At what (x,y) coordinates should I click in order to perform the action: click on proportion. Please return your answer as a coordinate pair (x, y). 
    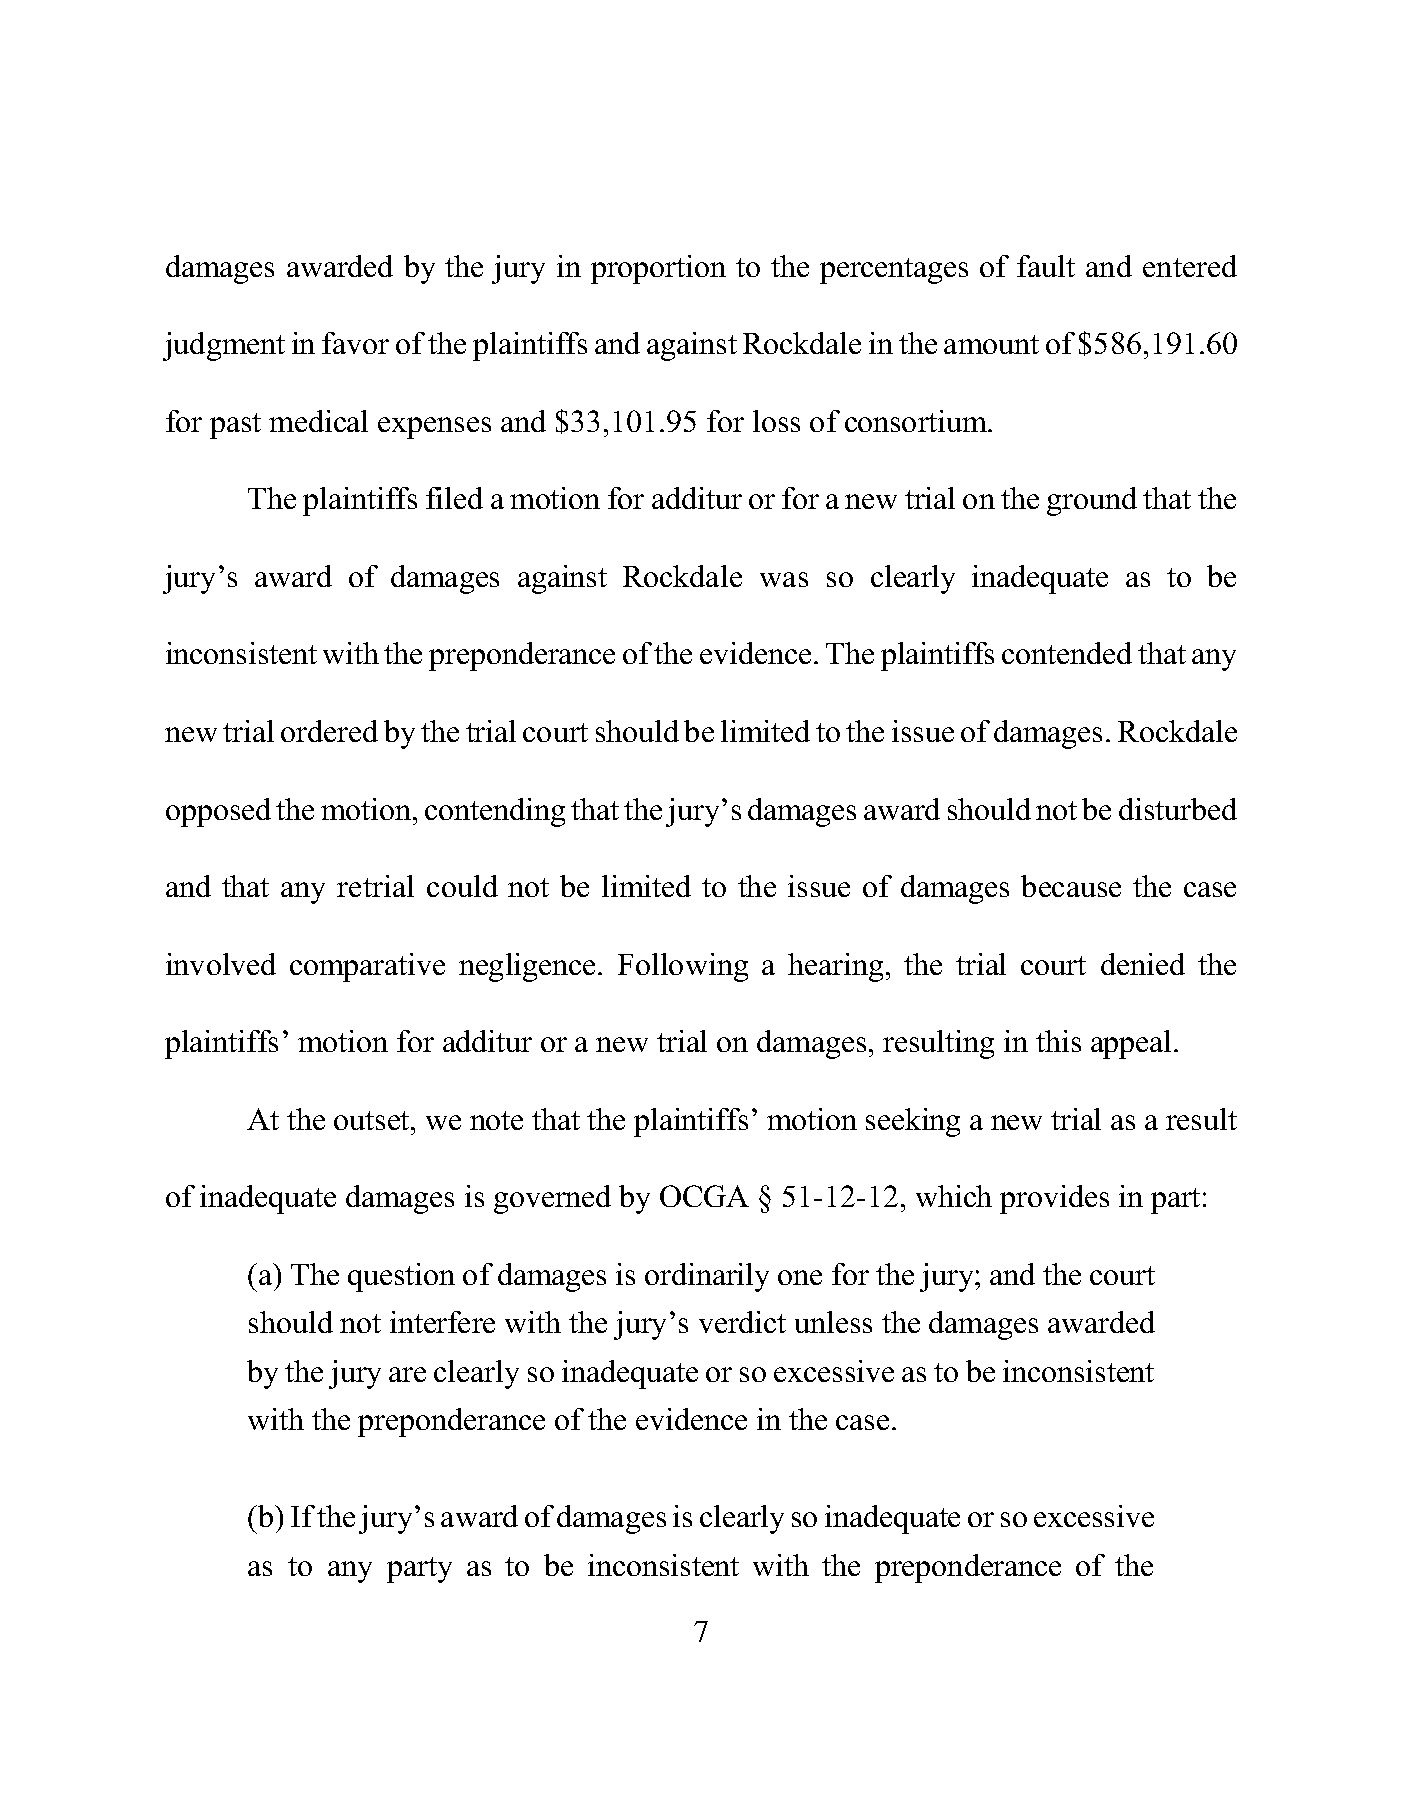
    Looking at the image, I should click on (658, 269).
